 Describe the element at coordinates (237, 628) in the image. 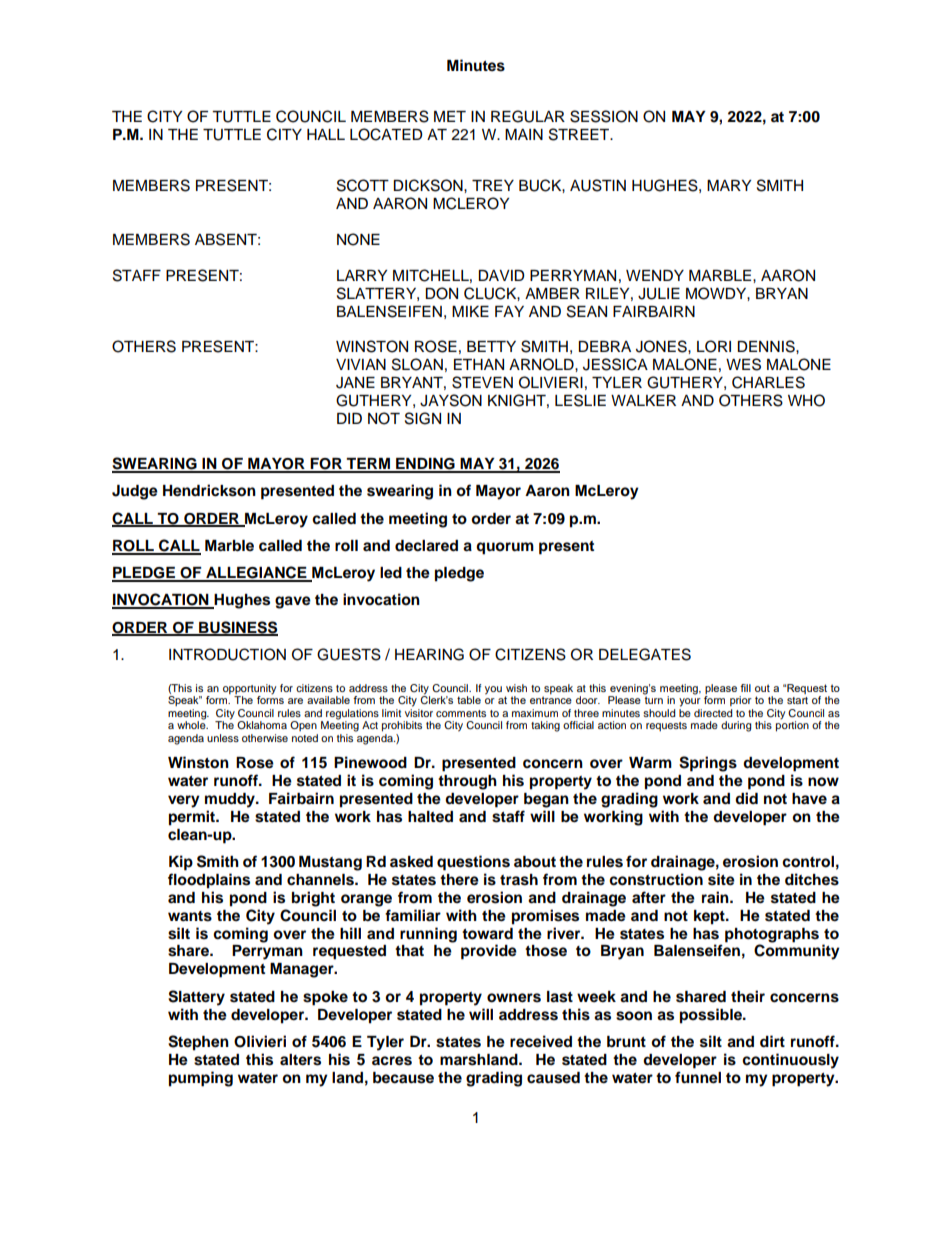

I see `BUSINESS` at that location.
